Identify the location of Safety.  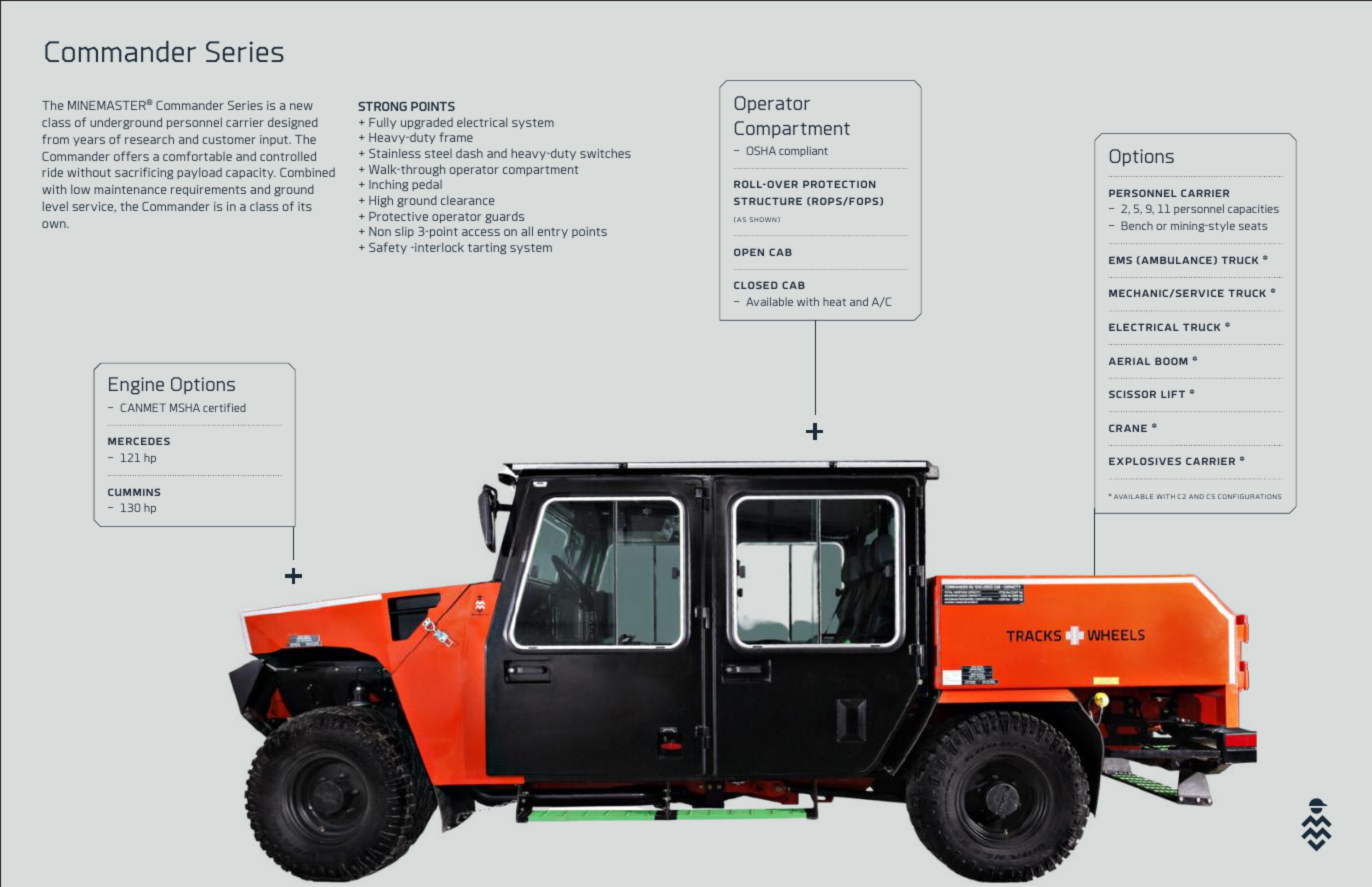
(388, 248).
